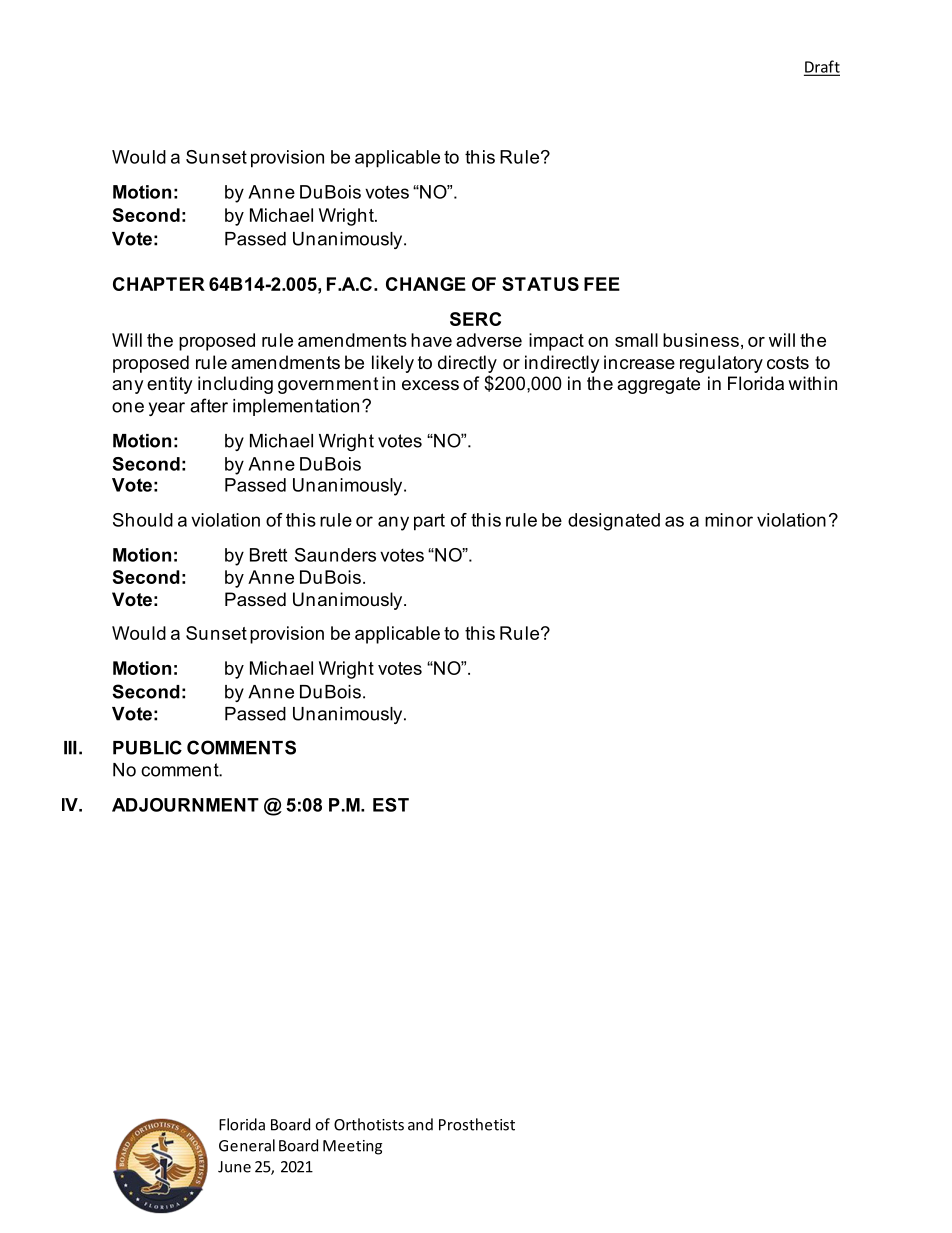 Image resolution: width=952 pixels, height=1233 pixels. What do you see at coordinates (822, 67) in the document?
I see `Draft` at bounding box center [822, 67].
